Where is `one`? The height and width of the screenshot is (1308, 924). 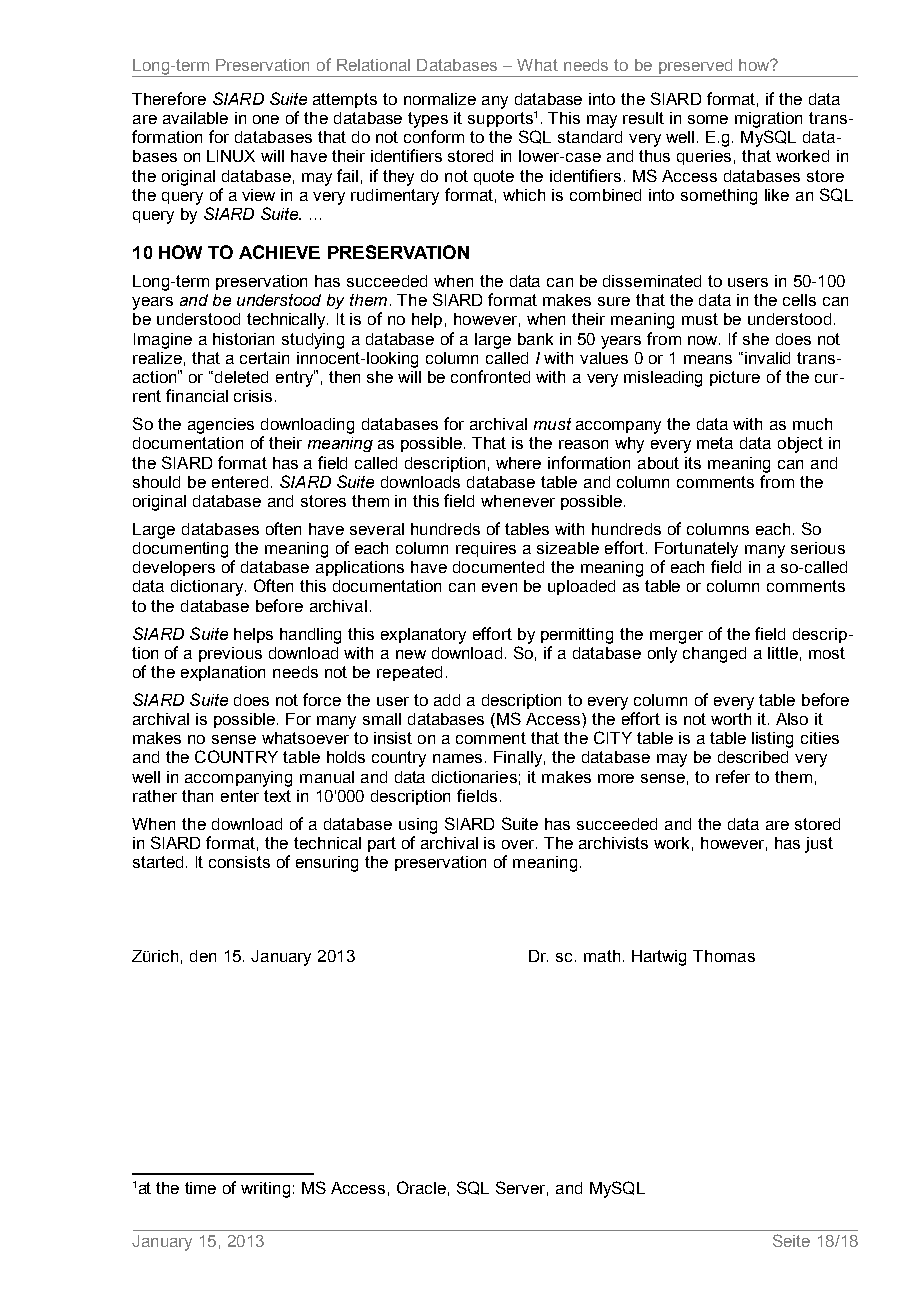 one is located at coordinates (266, 119).
